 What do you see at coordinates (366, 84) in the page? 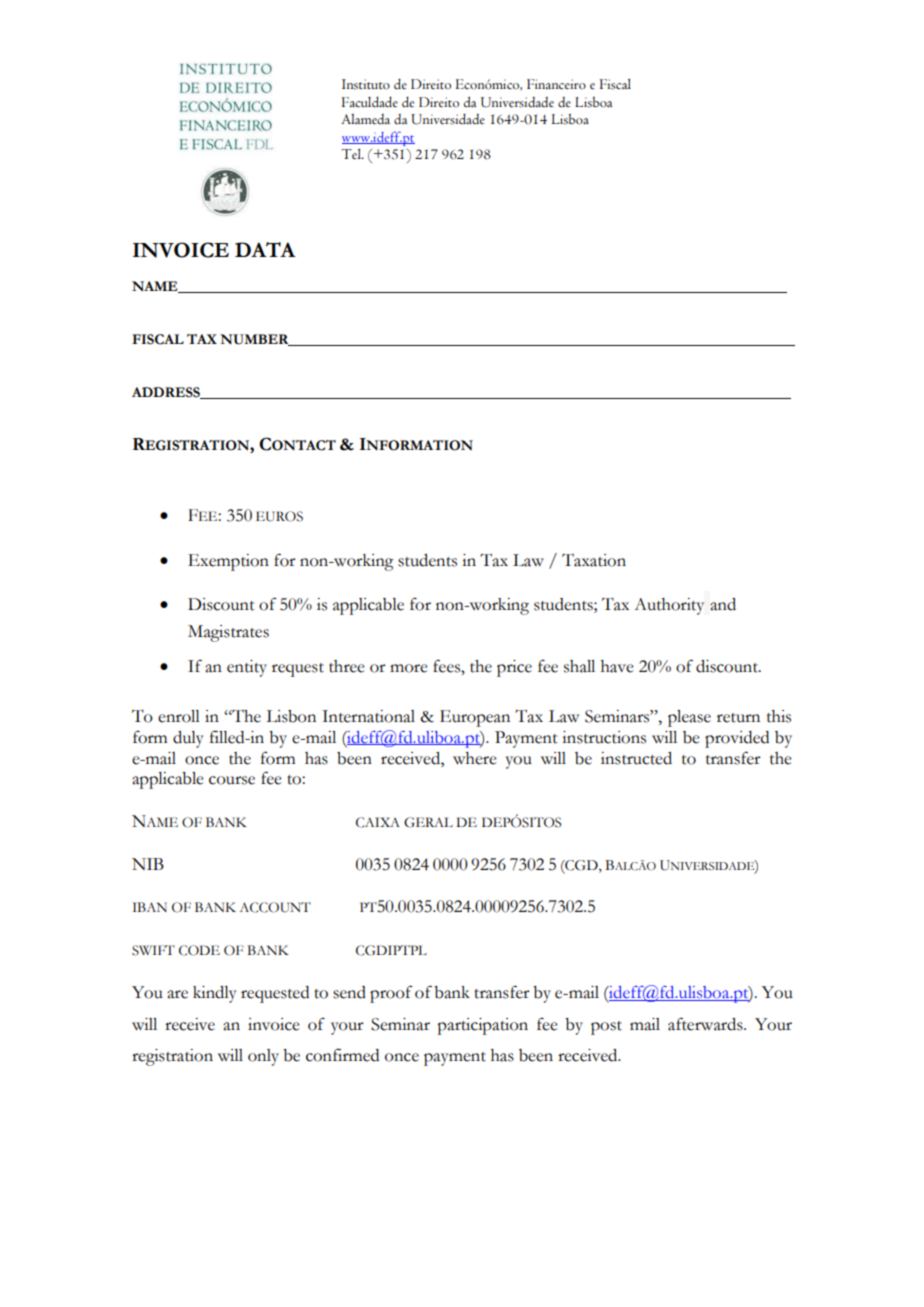
I see `Instituto` at bounding box center [366, 84].
